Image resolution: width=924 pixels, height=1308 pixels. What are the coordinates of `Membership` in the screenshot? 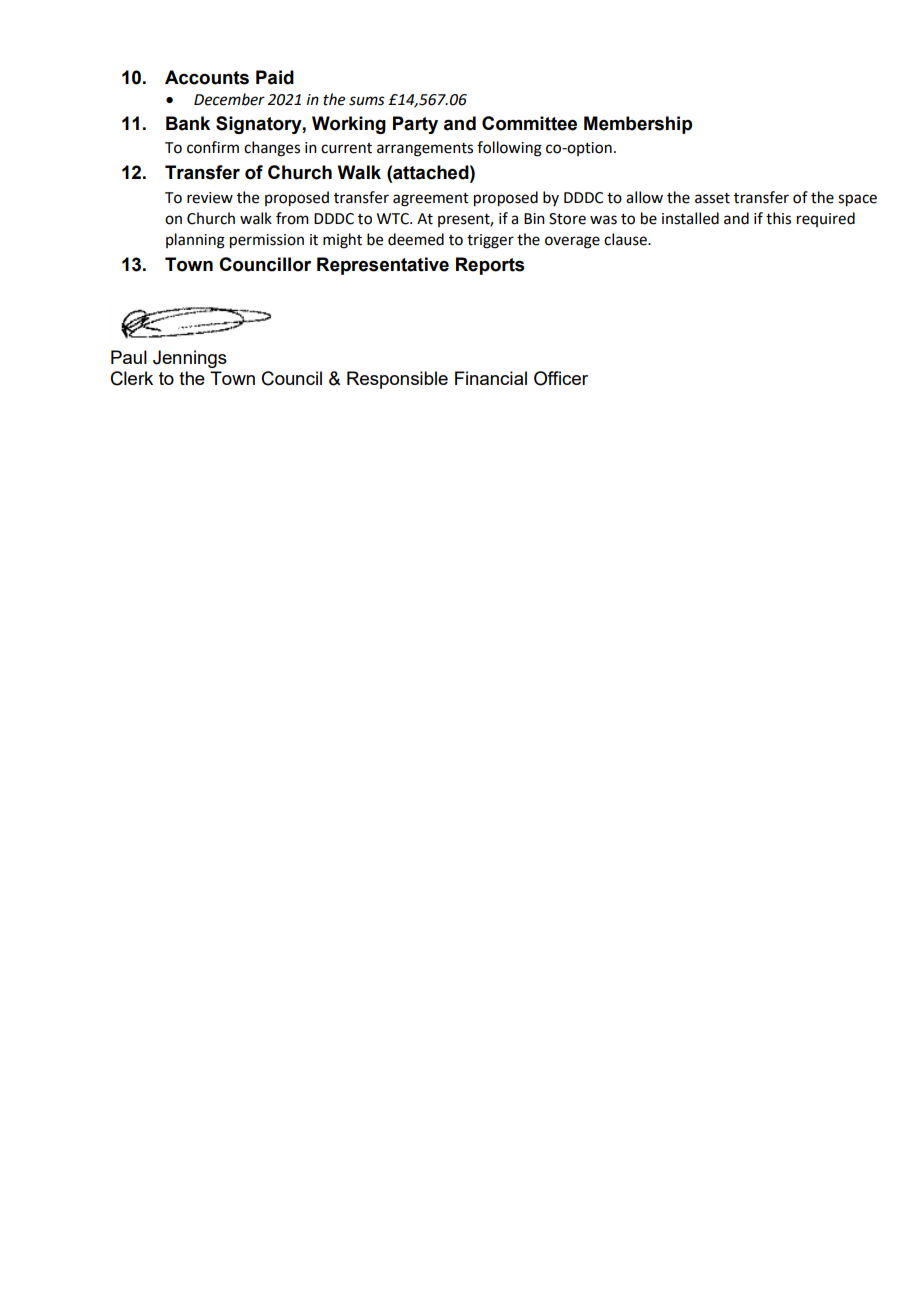 It's located at (638, 125).
